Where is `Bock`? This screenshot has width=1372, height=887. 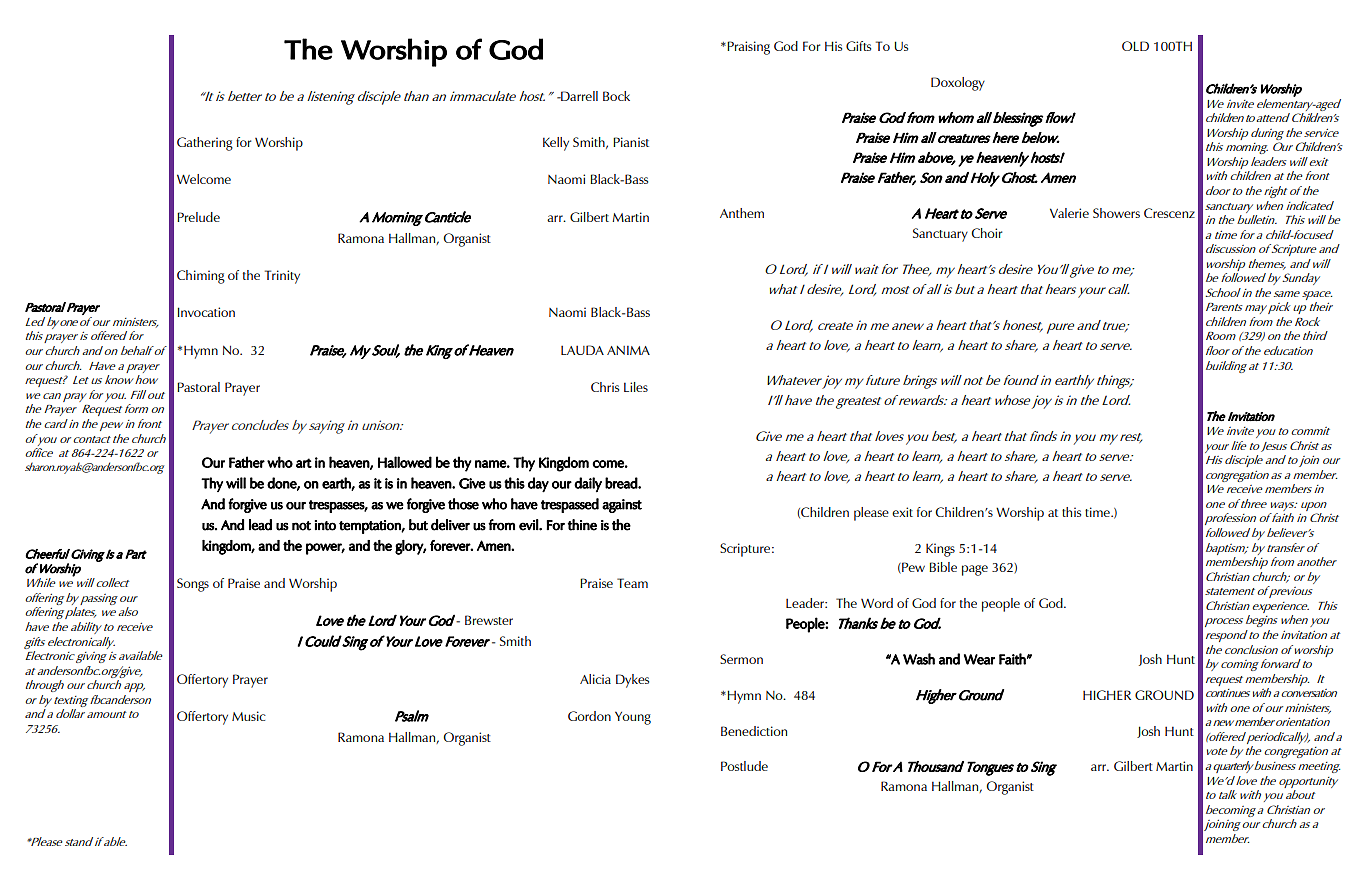
Bock is located at coordinates (616, 96).
